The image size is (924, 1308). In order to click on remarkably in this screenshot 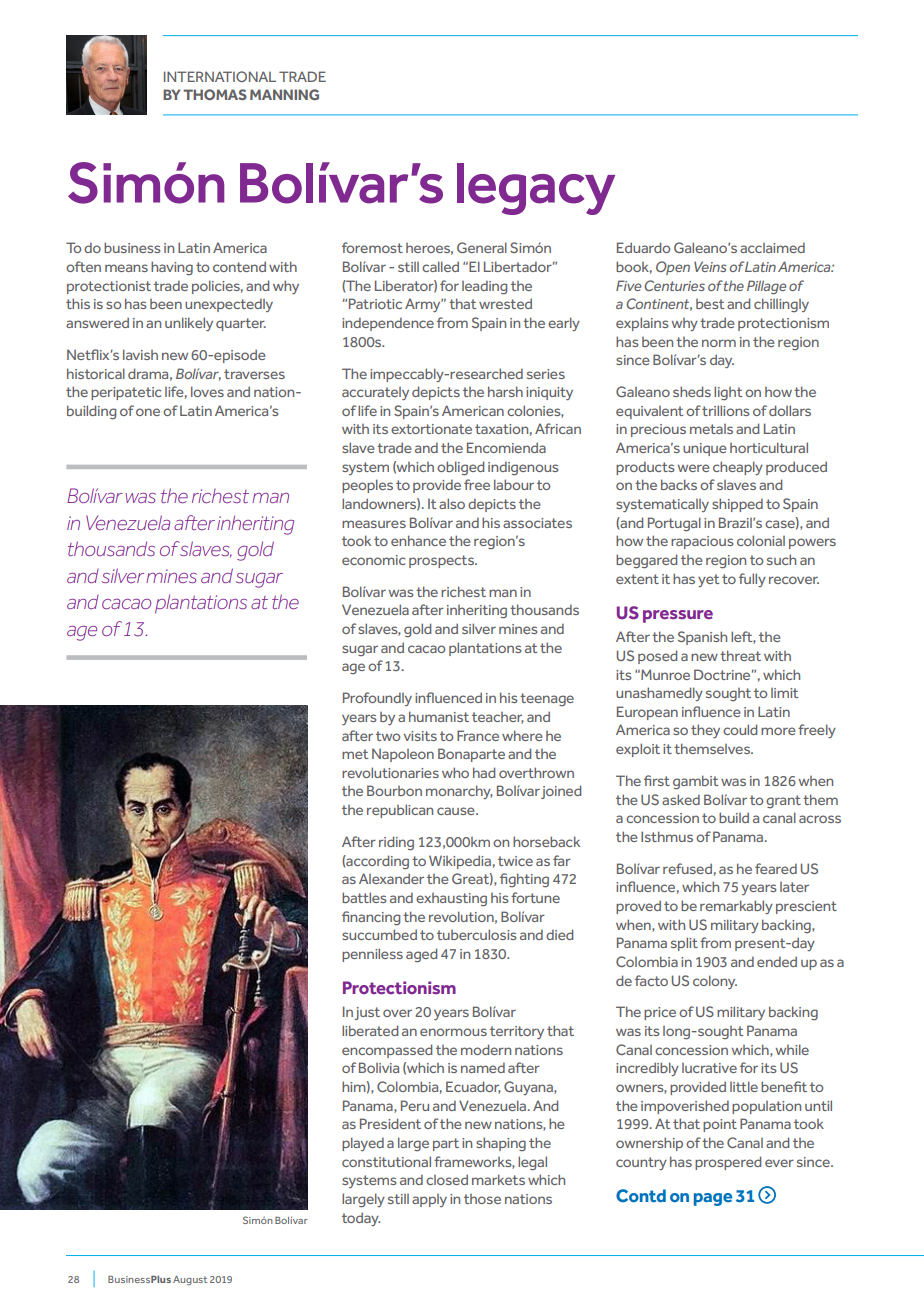, I will do `click(736, 907)`.
